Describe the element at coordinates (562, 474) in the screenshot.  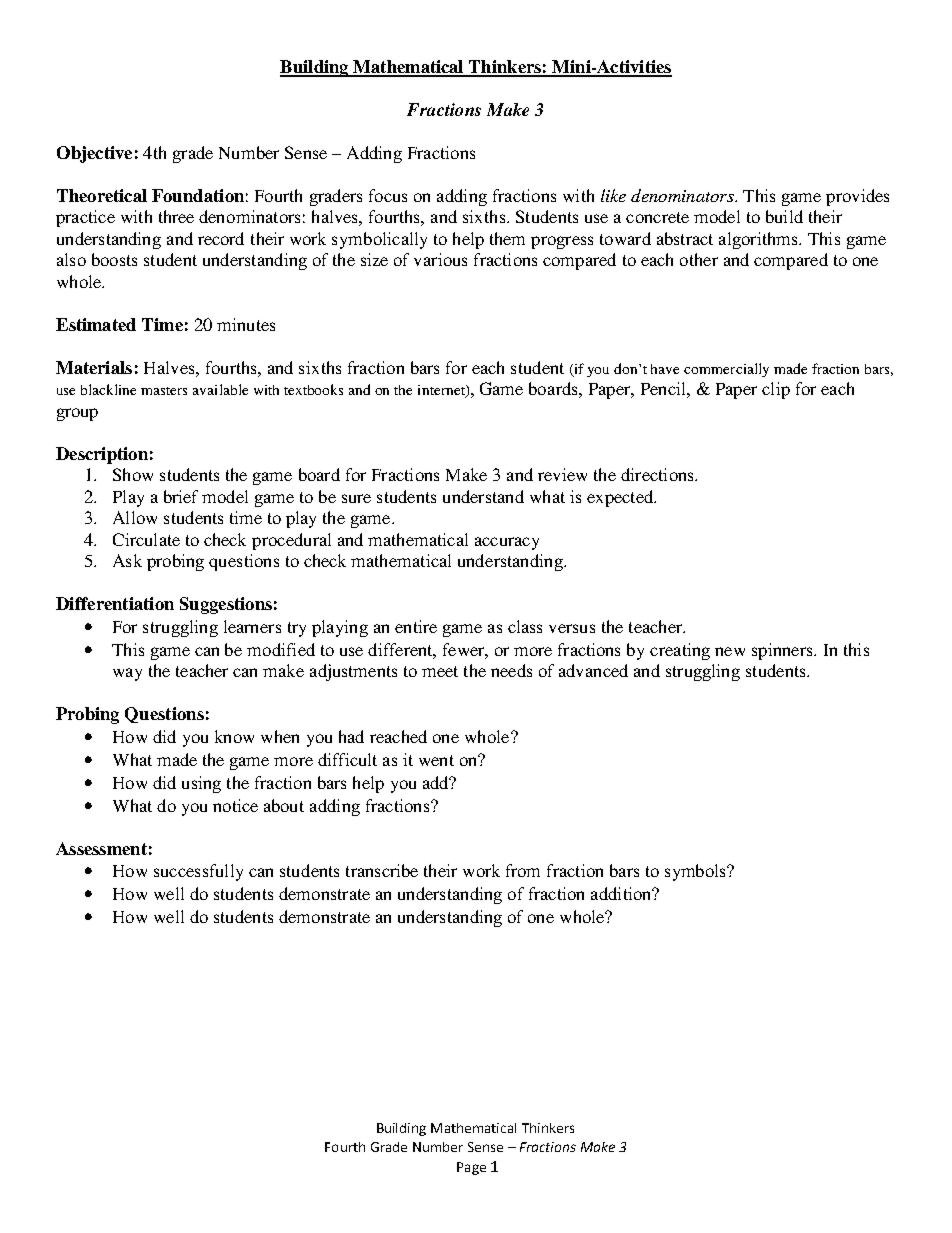
I see `review` at that location.
